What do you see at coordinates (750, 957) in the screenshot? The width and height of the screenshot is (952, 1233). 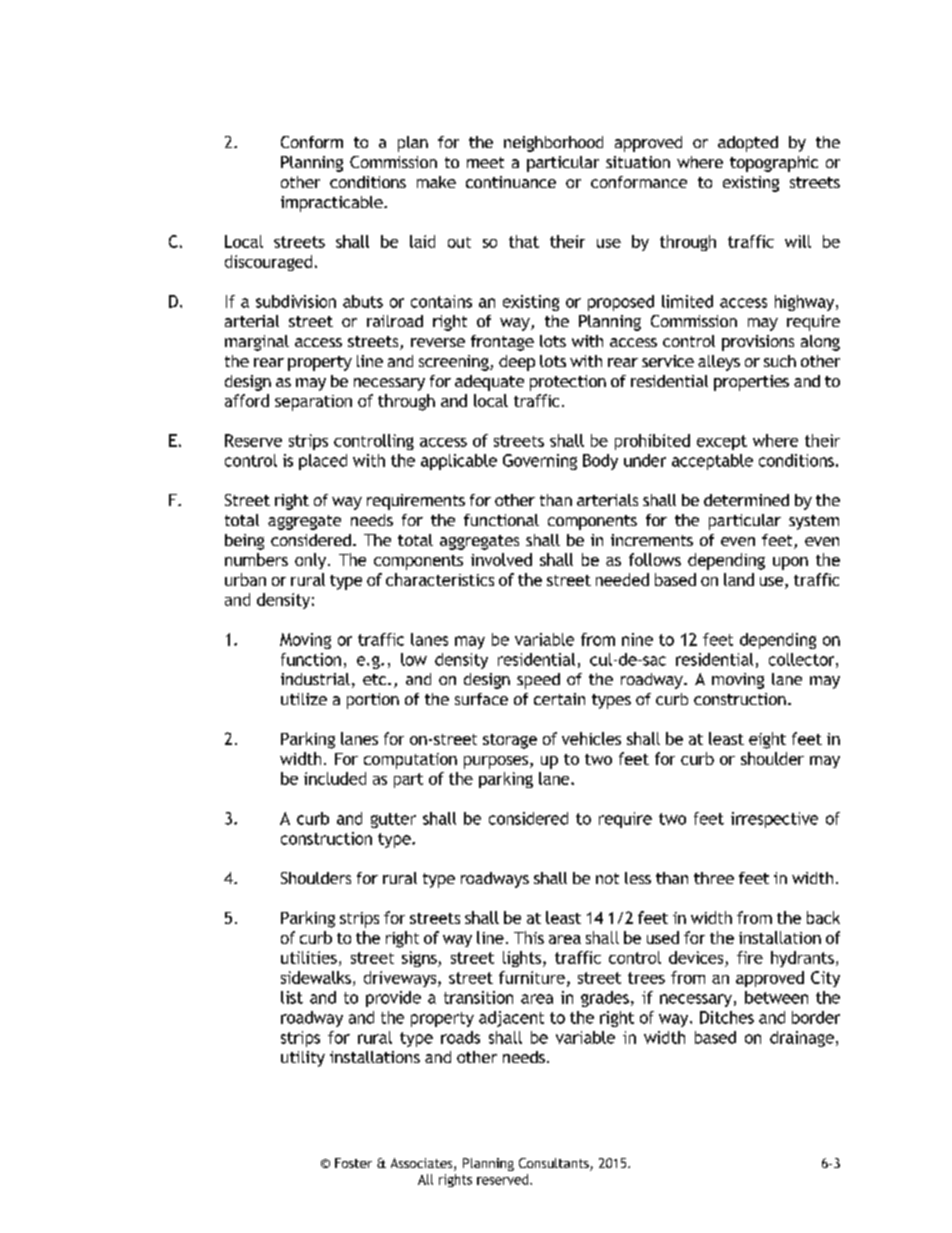 I see `fire` at bounding box center [750, 957].
